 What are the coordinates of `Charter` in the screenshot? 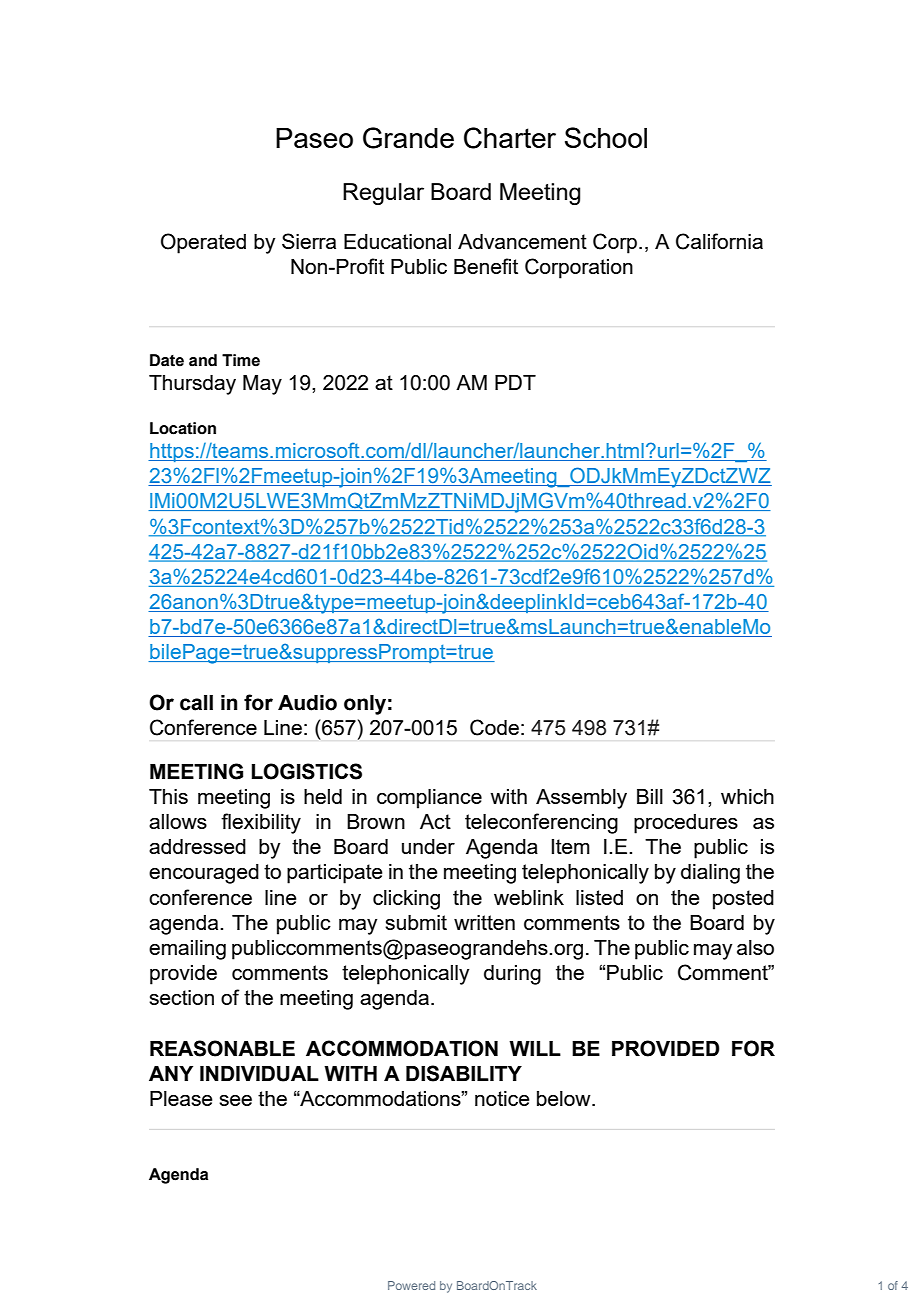 It's located at (510, 138).
